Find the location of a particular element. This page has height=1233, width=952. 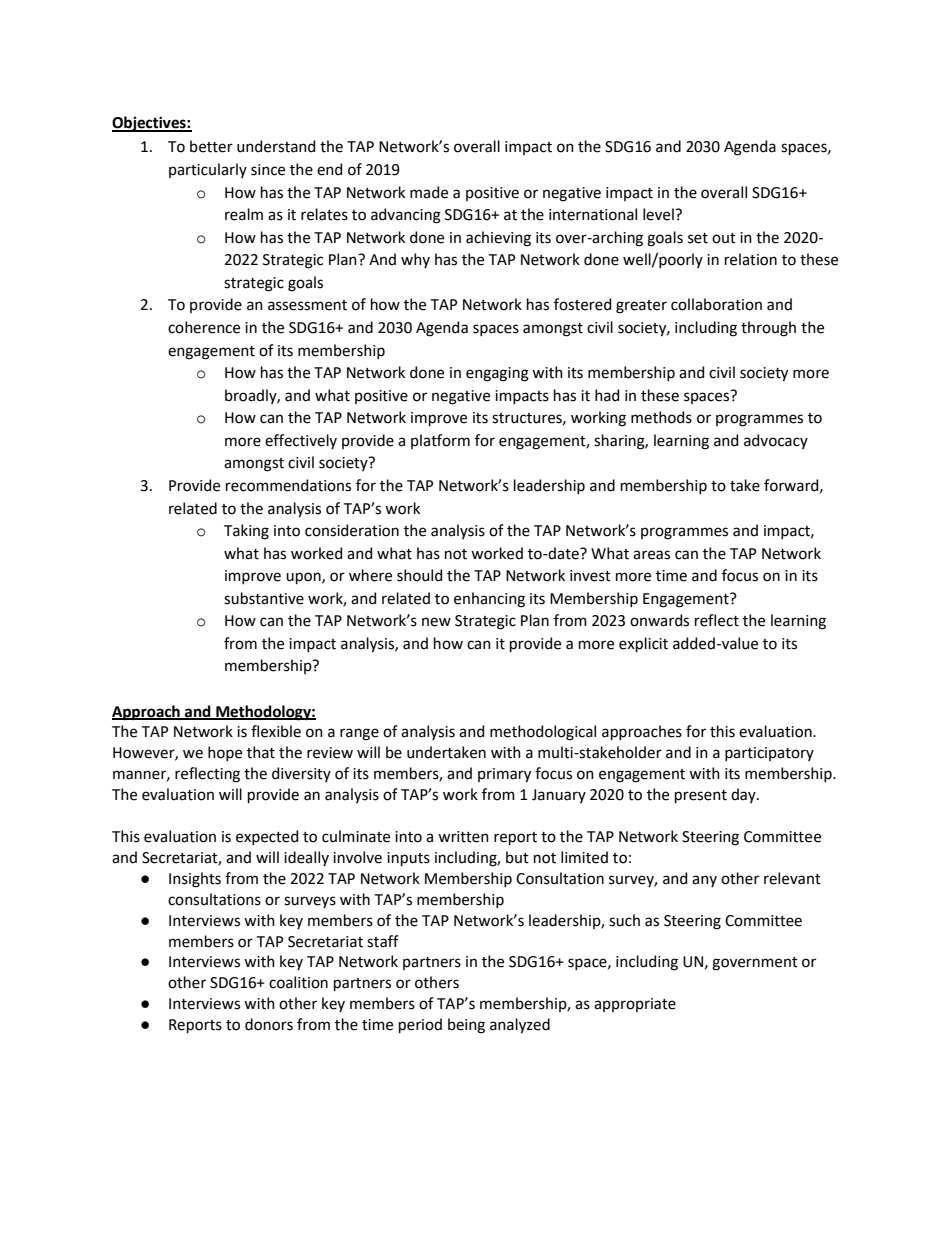

made is located at coordinates (429, 192).
